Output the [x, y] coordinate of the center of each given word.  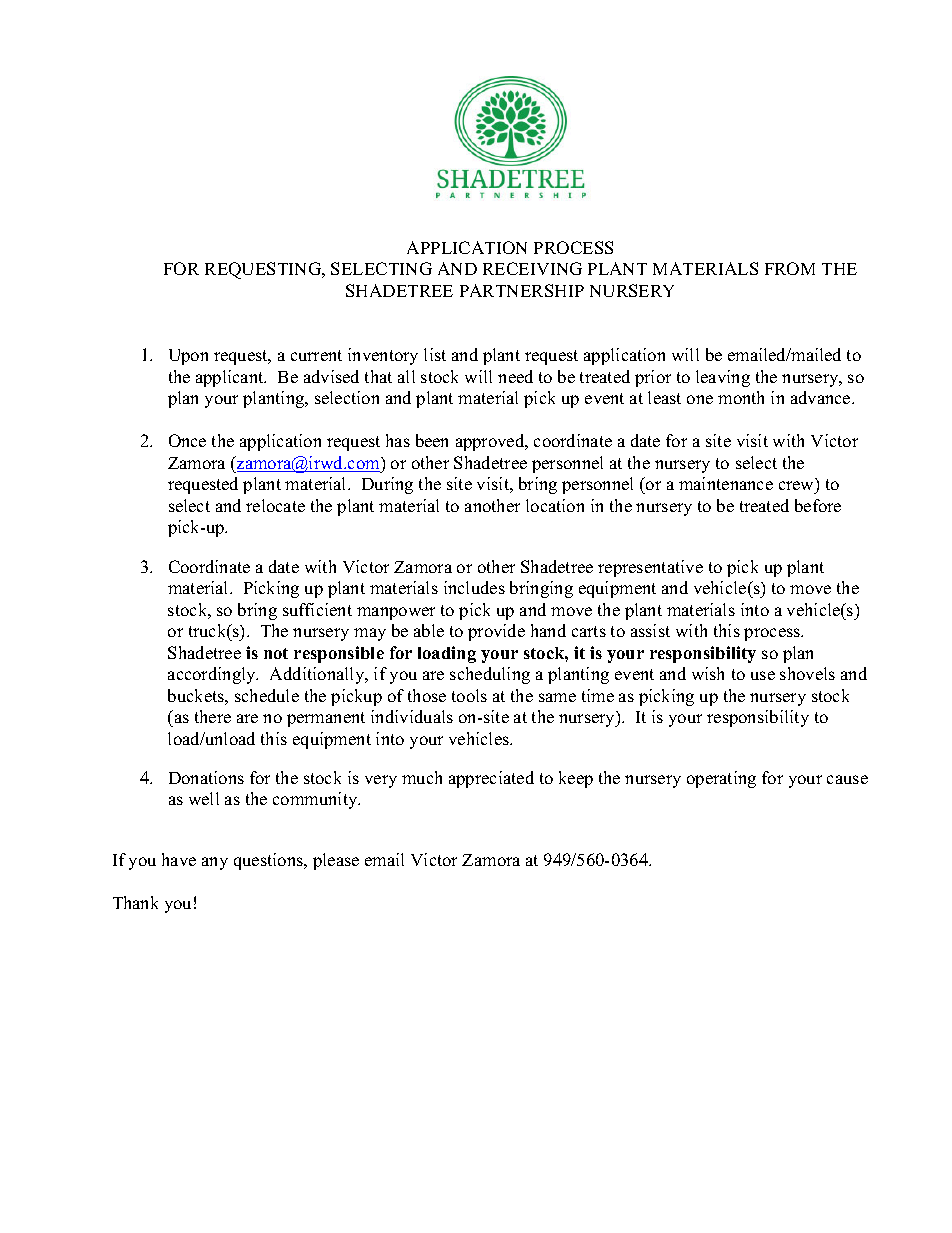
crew [798, 487]
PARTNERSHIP [522, 290]
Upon [188, 357]
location [555, 505]
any [215, 863]
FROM [790, 268]
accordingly [213, 675]
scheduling [490, 675]
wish [708, 673]
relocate [275, 505]
